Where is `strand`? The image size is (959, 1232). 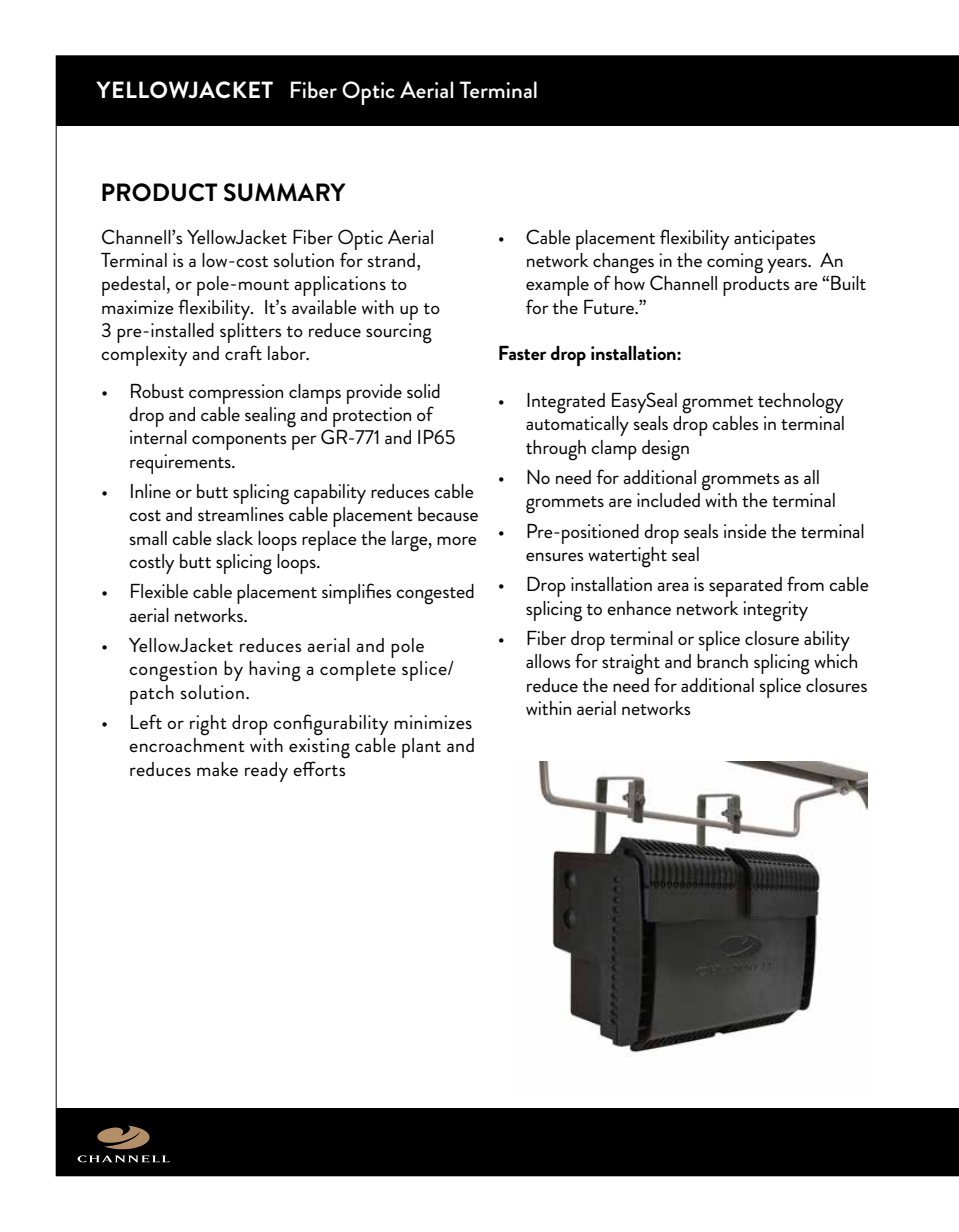 strand is located at coordinates (391, 260).
